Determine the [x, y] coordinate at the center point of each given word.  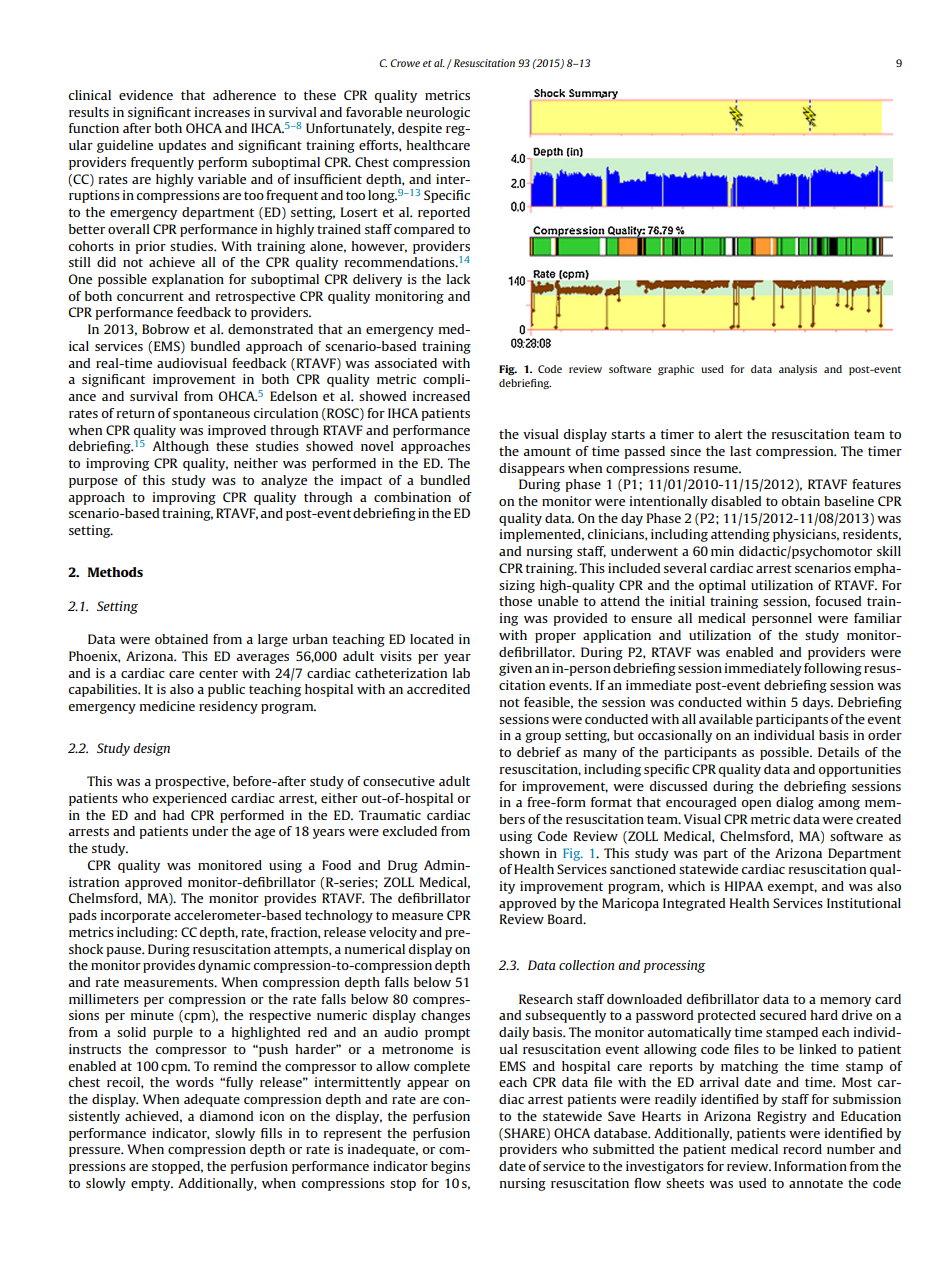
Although [180, 447]
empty [152, 1185]
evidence [146, 95]
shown [519, 853]
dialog [795, 803]
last [741, 451]
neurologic [438, 113]
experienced [190, 799]
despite [420, 129]
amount [547, 451]
